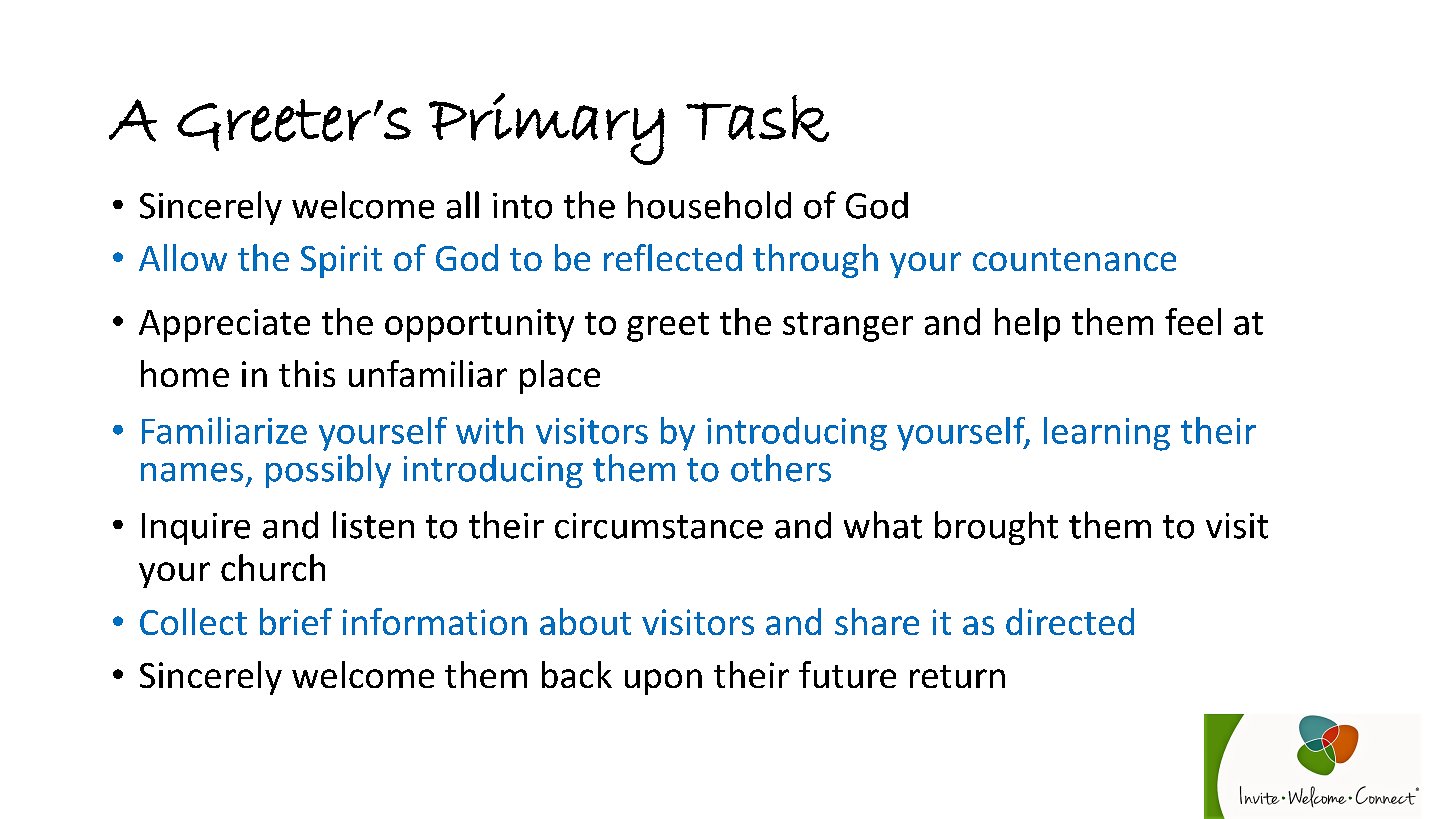 This image has width=1456, height=819. Describe the element at coordinates (673, 257) in the image. I see `reflected` at that location.
